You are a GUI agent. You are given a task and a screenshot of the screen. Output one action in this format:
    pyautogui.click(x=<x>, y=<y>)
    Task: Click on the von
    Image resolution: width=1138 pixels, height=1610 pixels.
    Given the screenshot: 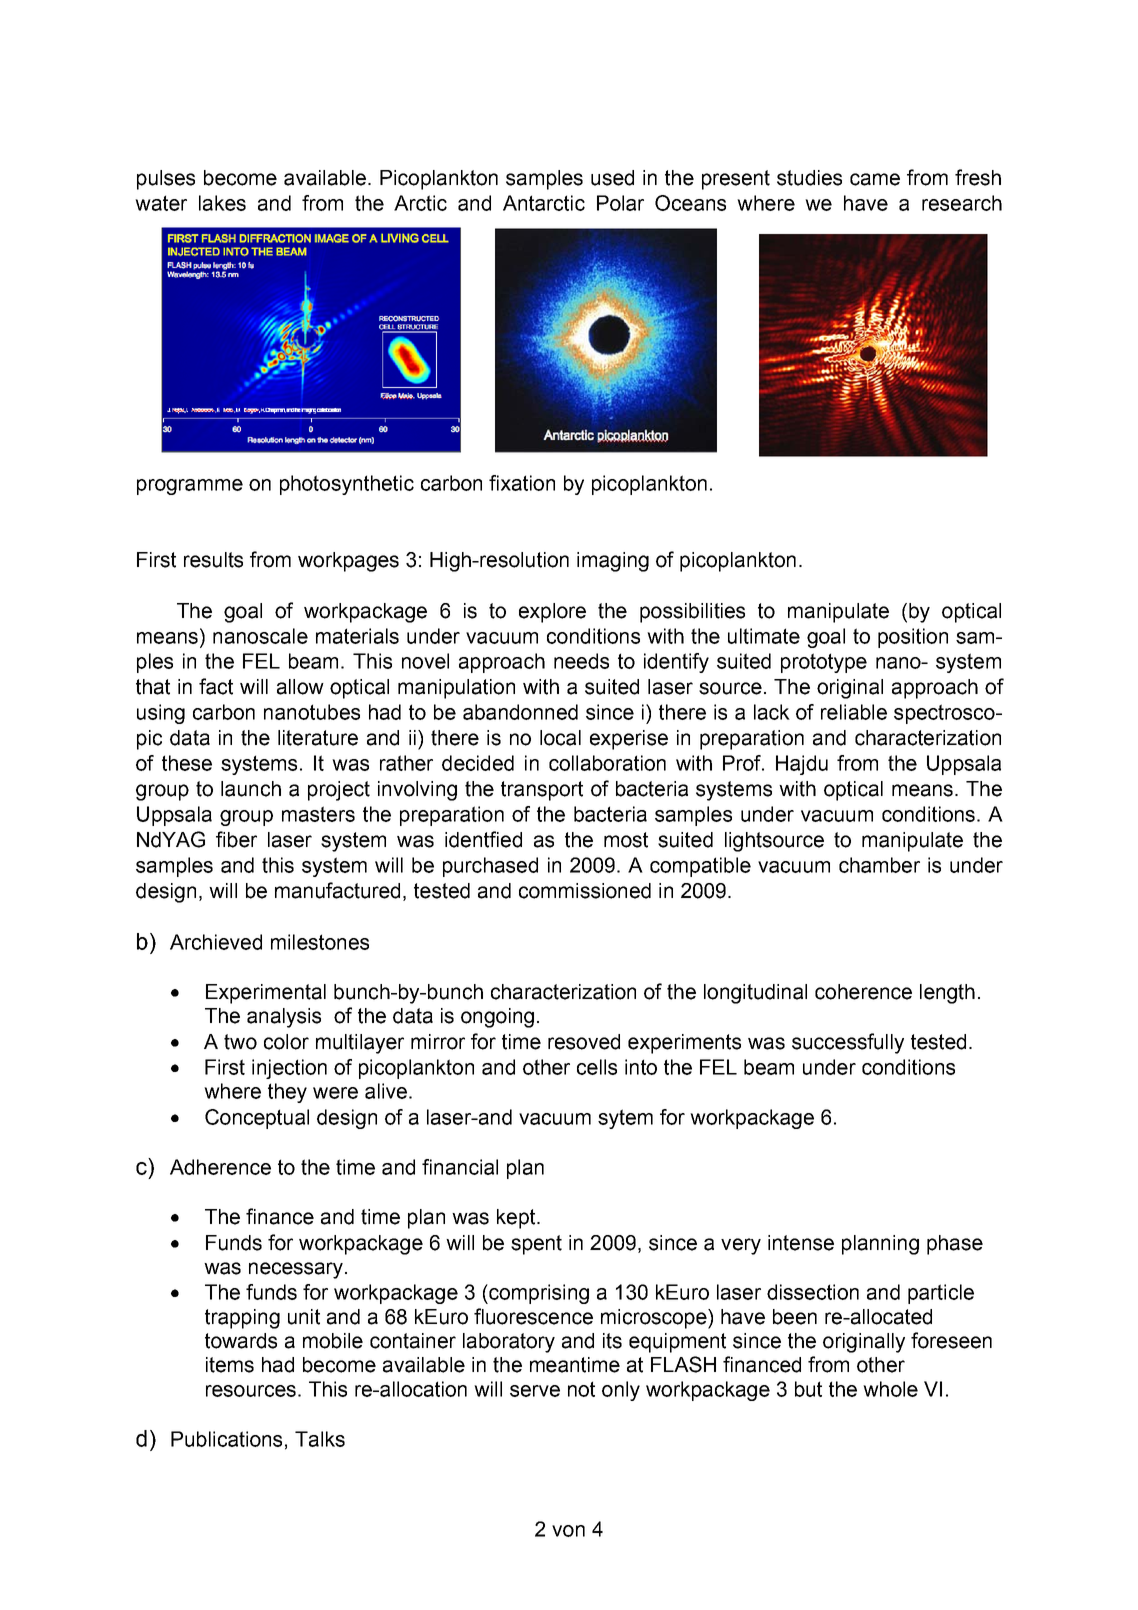 What is the action you would take?
    pyautogui.click(x=568, y=1531)
